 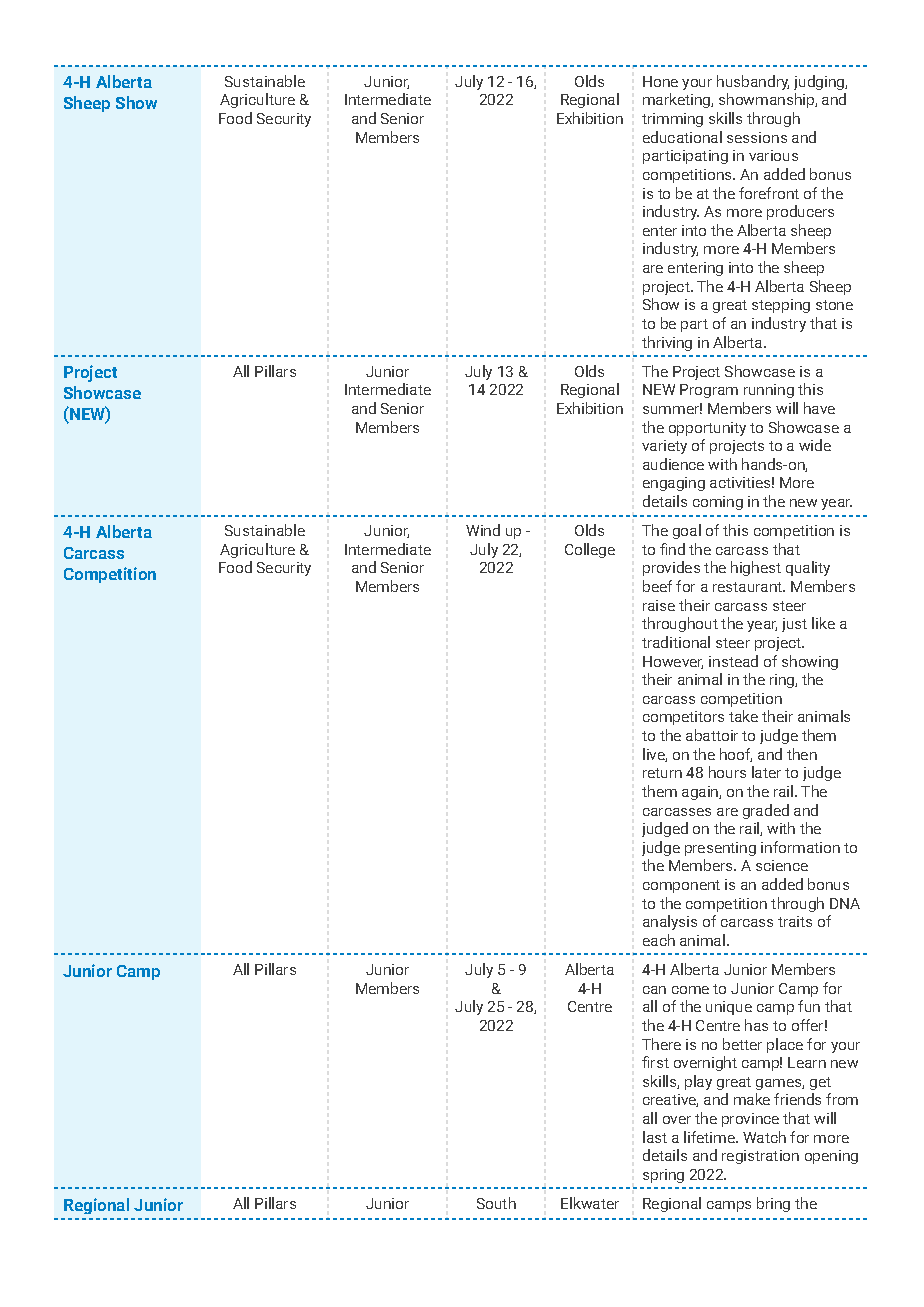 What do you see at coordinates (496, 1203) in the page?
I see `South` at bounding box center [496, 1203].
